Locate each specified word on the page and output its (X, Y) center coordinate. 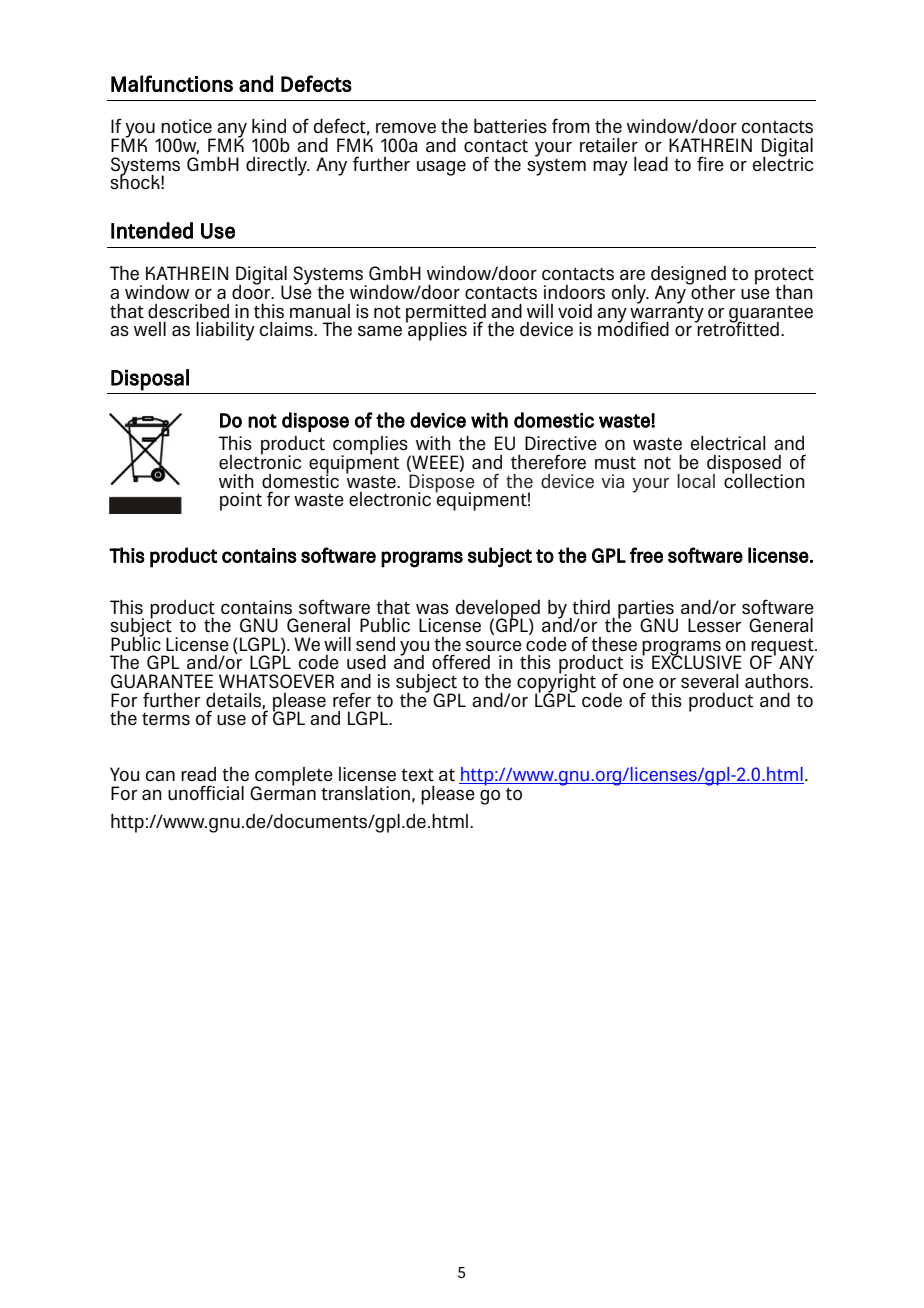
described (188, 311)
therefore (548, 461)
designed (688, 276)
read (198, 774)
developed (498, 610)
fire (710, 163)
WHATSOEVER (276, 681)
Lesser (714, 625)
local (696, 481)
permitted (446, 314)
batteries (510, 126)
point (241, 501)
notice (186, 126)
